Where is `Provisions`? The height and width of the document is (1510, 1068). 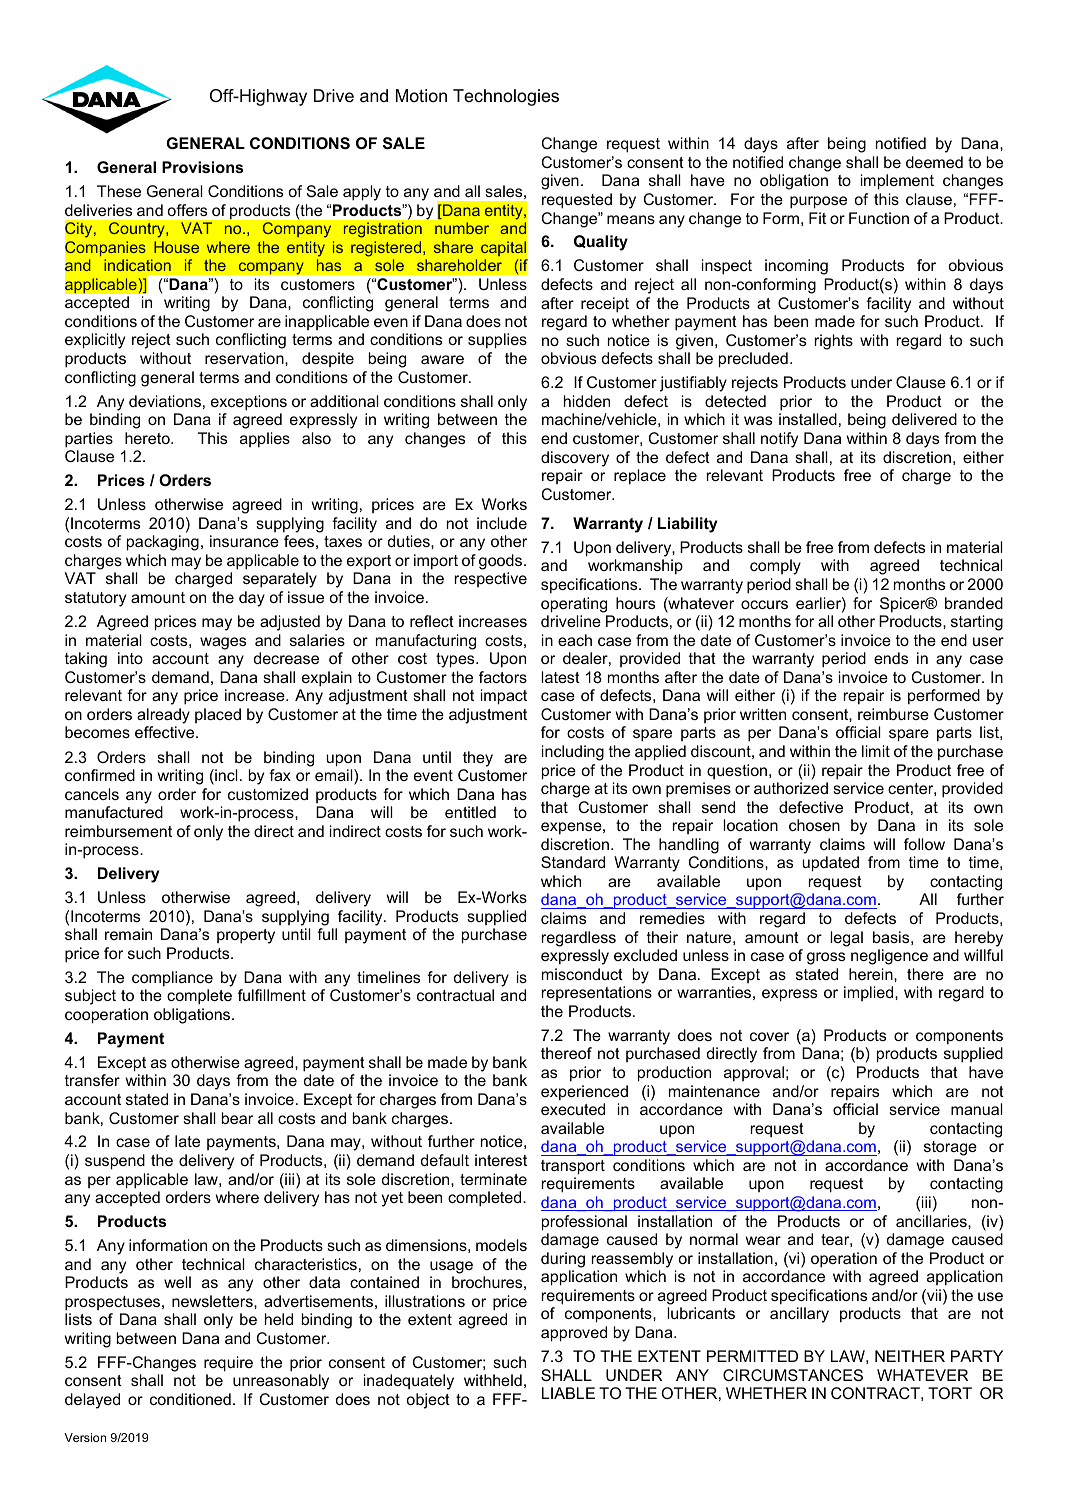
Provisions is located at coordinates (202, 167).
